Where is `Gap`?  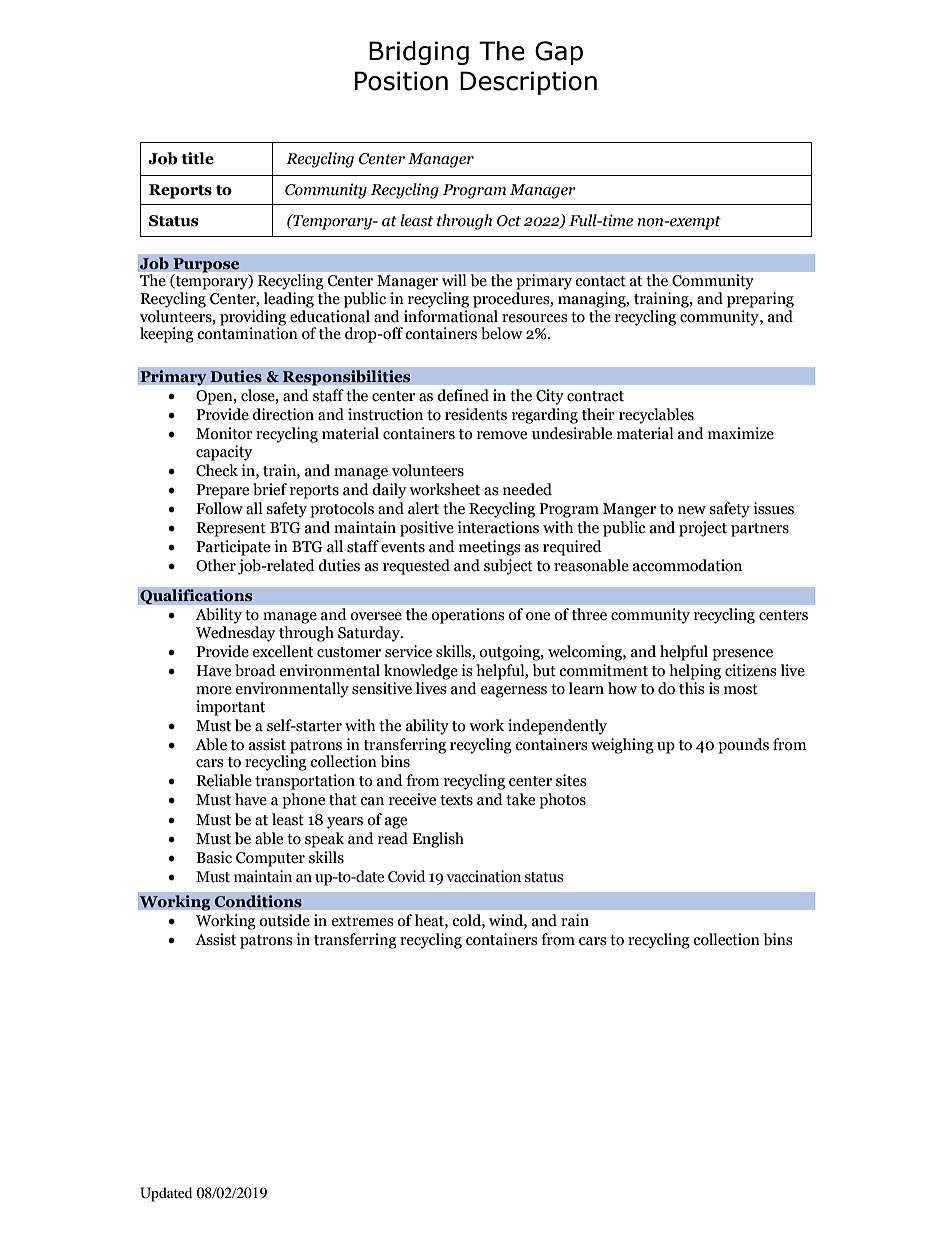
Gap is located at coordinates (559, 53).
